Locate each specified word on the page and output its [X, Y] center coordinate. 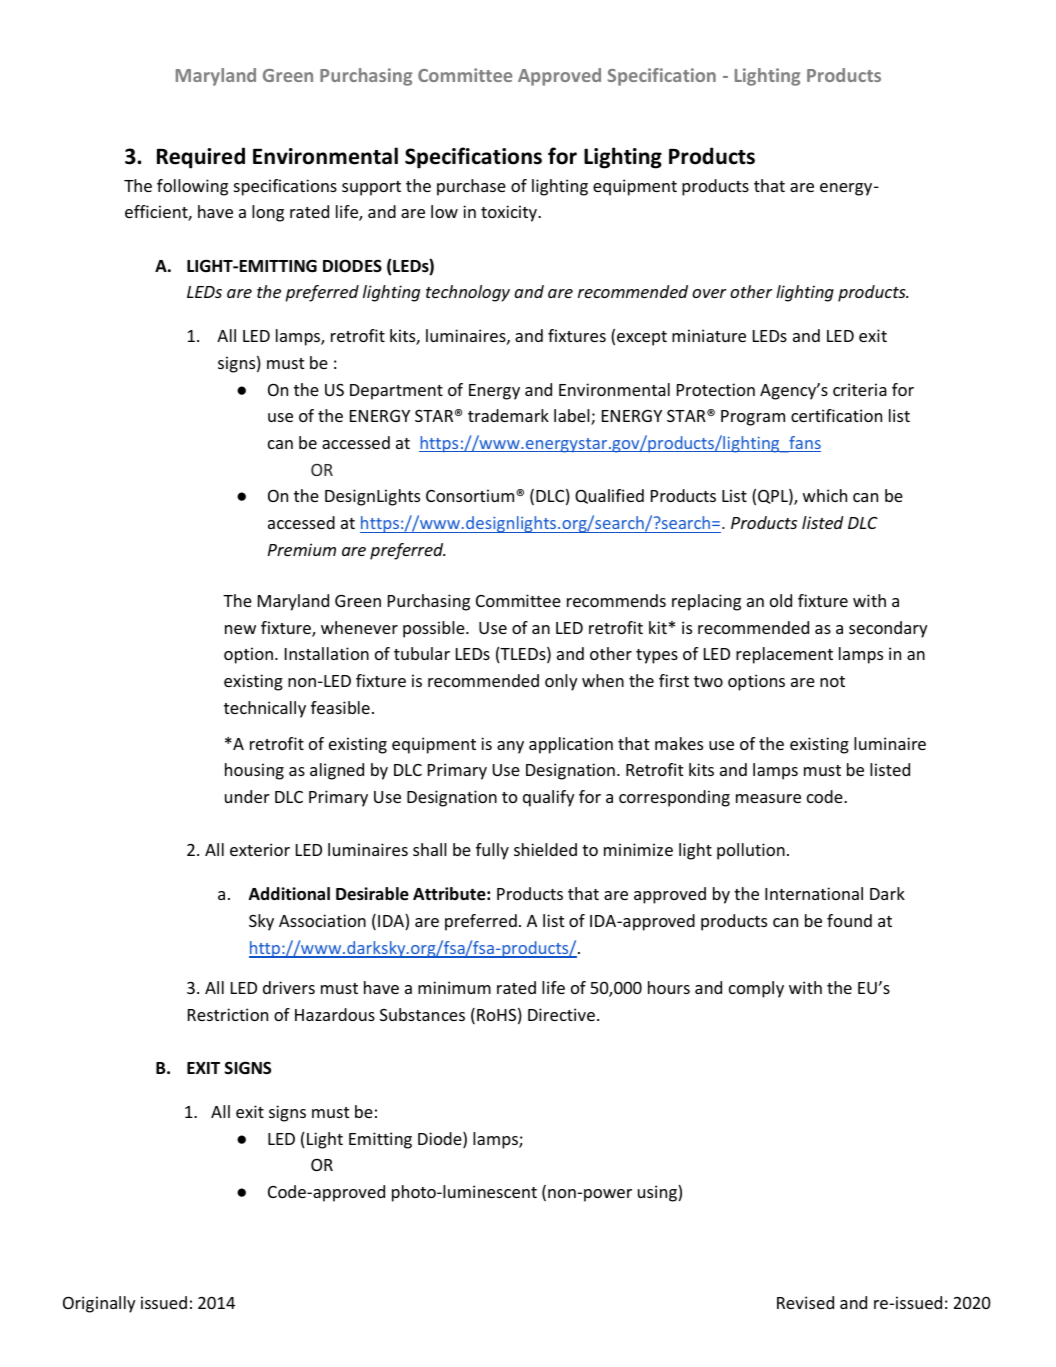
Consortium [471, 495]
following [192, 187]
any [510, 747]
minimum [454, 987]
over [709, 293]
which [825, 495]
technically [265, 709]
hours [669, 987]
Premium [302, 549]
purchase [471, 187]
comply [756, 989]
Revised [805, 1302]
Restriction [228, 1014]
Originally [99, 1304]
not [832, 681]
